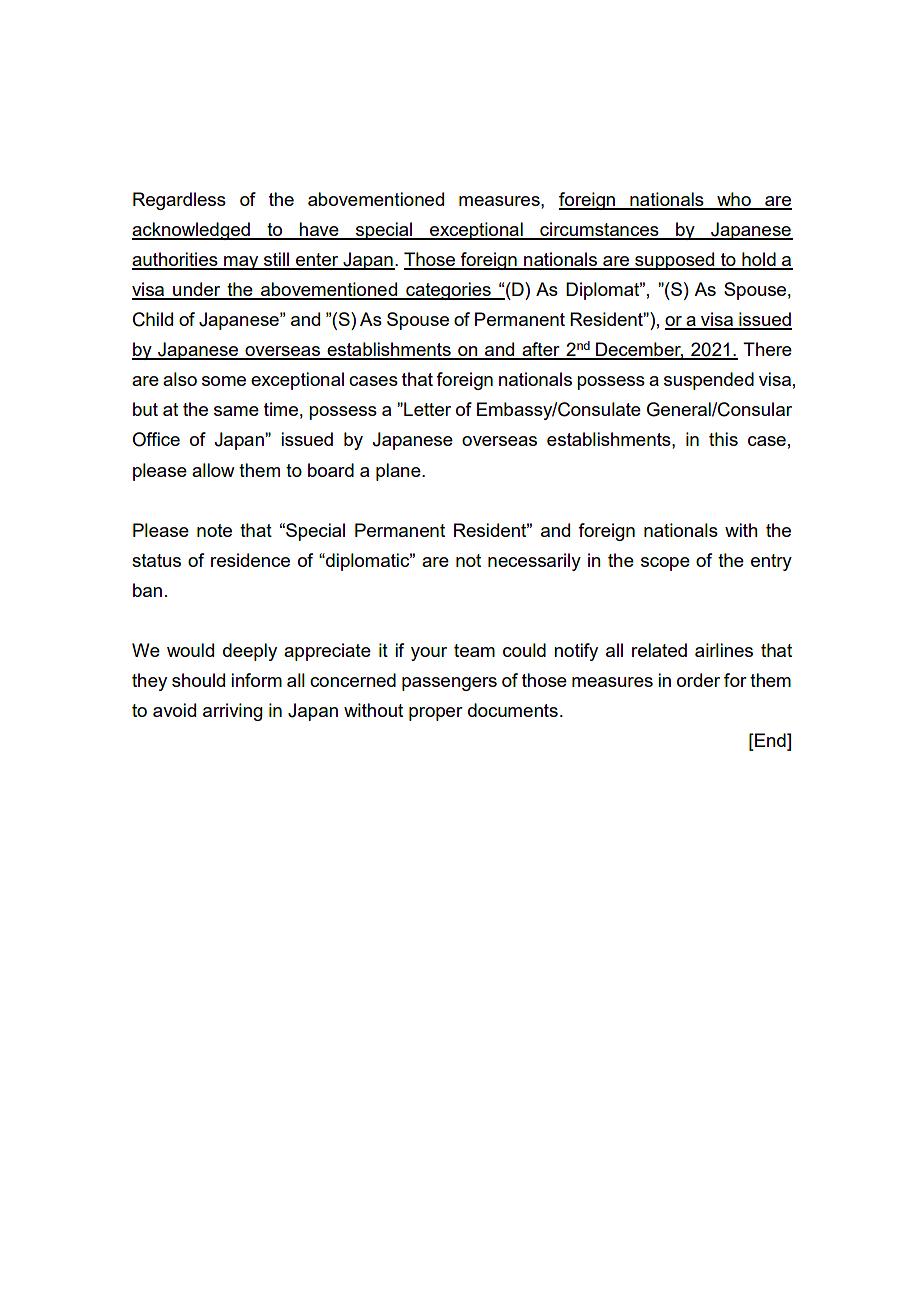 This document has width=924, height=1308. I want to click on acknowledged, so click(192, 231).
